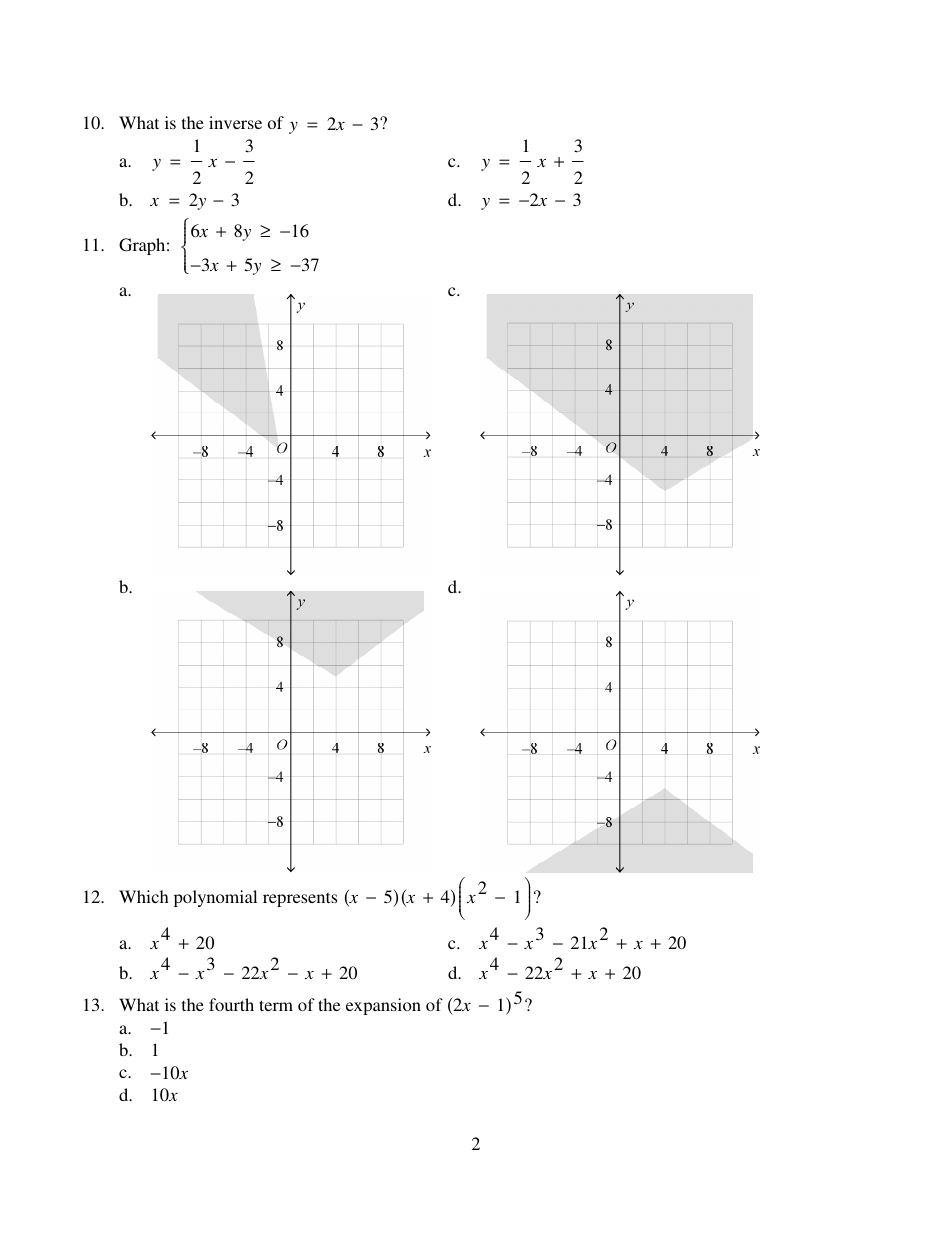  What do you see at coordinates (276, 1005) in the image?
I see `term` at bounding box center [276, 1005].
